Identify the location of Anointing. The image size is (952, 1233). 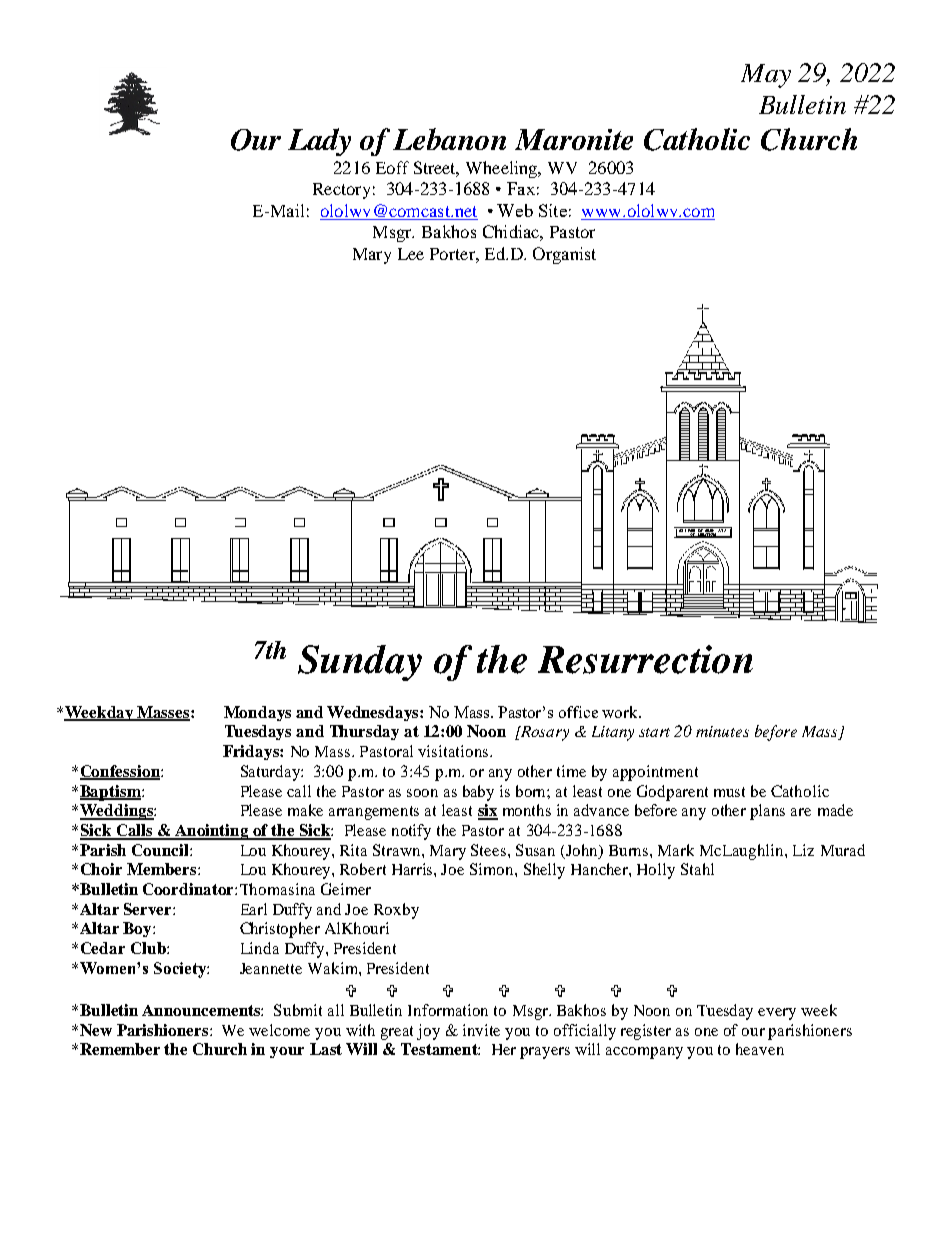
(212, 832).
